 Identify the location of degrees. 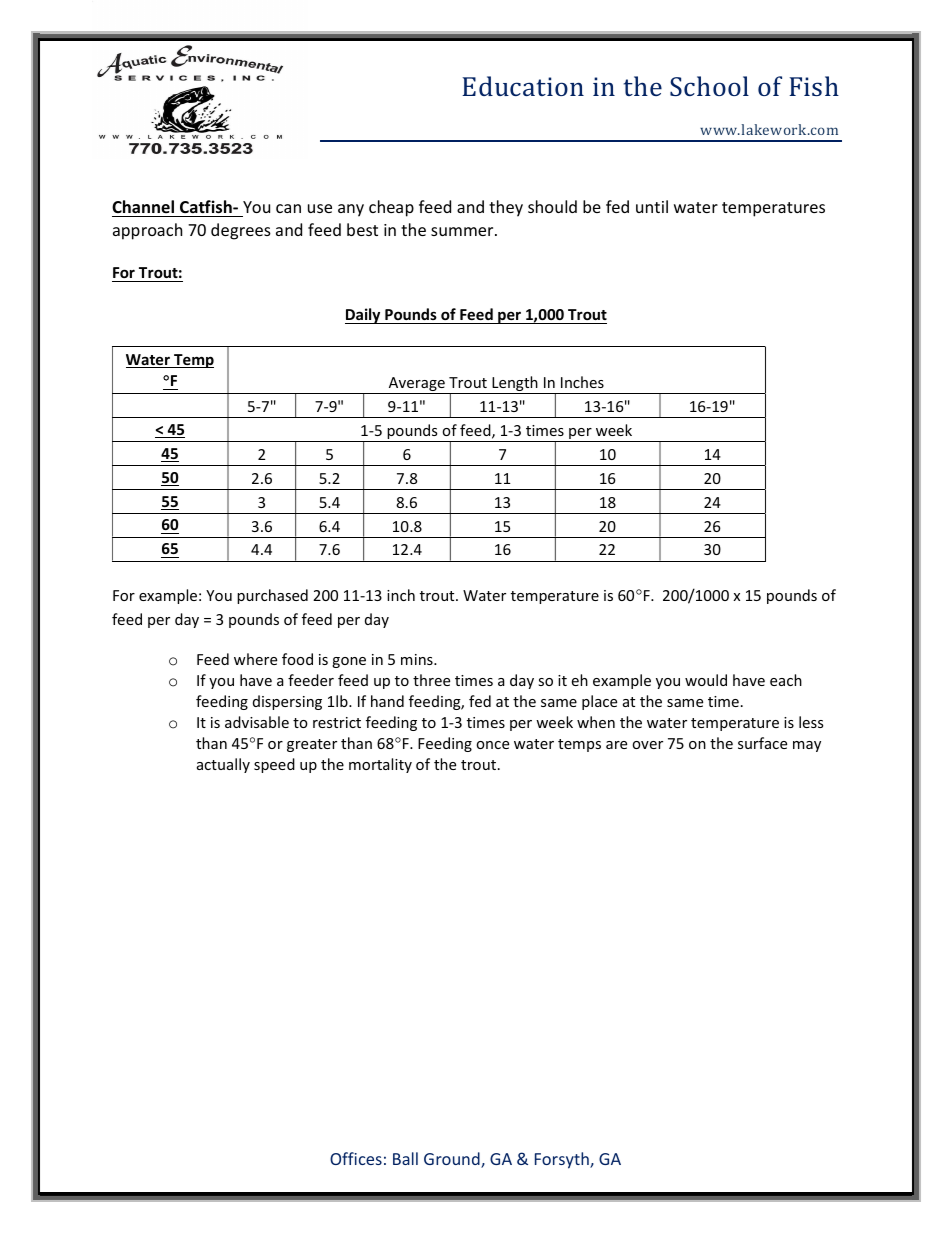
(241, 231).
